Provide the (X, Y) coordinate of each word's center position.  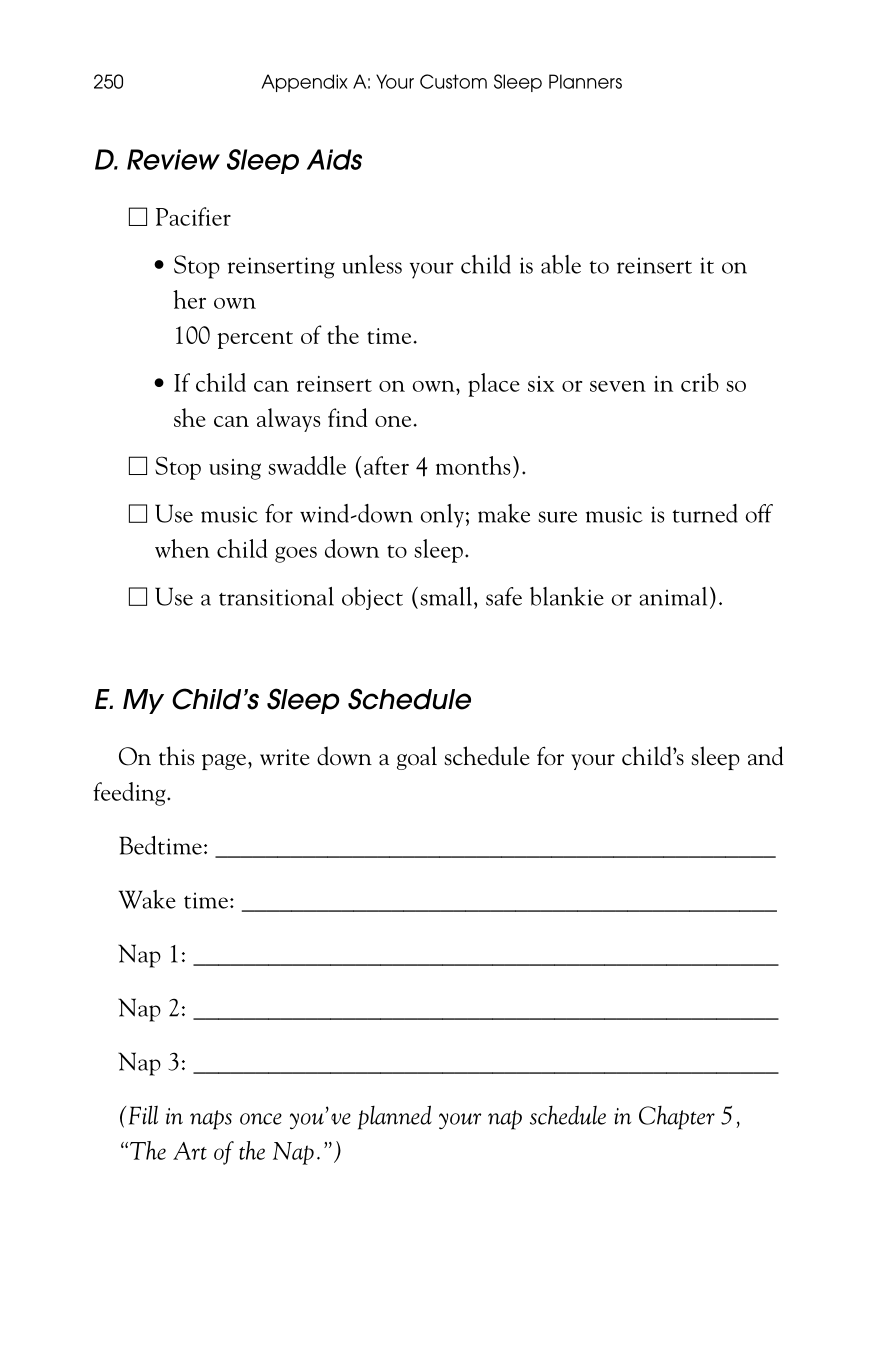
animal (673, 596)
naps (211, 1120)
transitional (276, 596)
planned (395, 1117)
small (446, 596)
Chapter (677, 1118)
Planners (585, 81)
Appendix (304, 83)
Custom (453, 81)
